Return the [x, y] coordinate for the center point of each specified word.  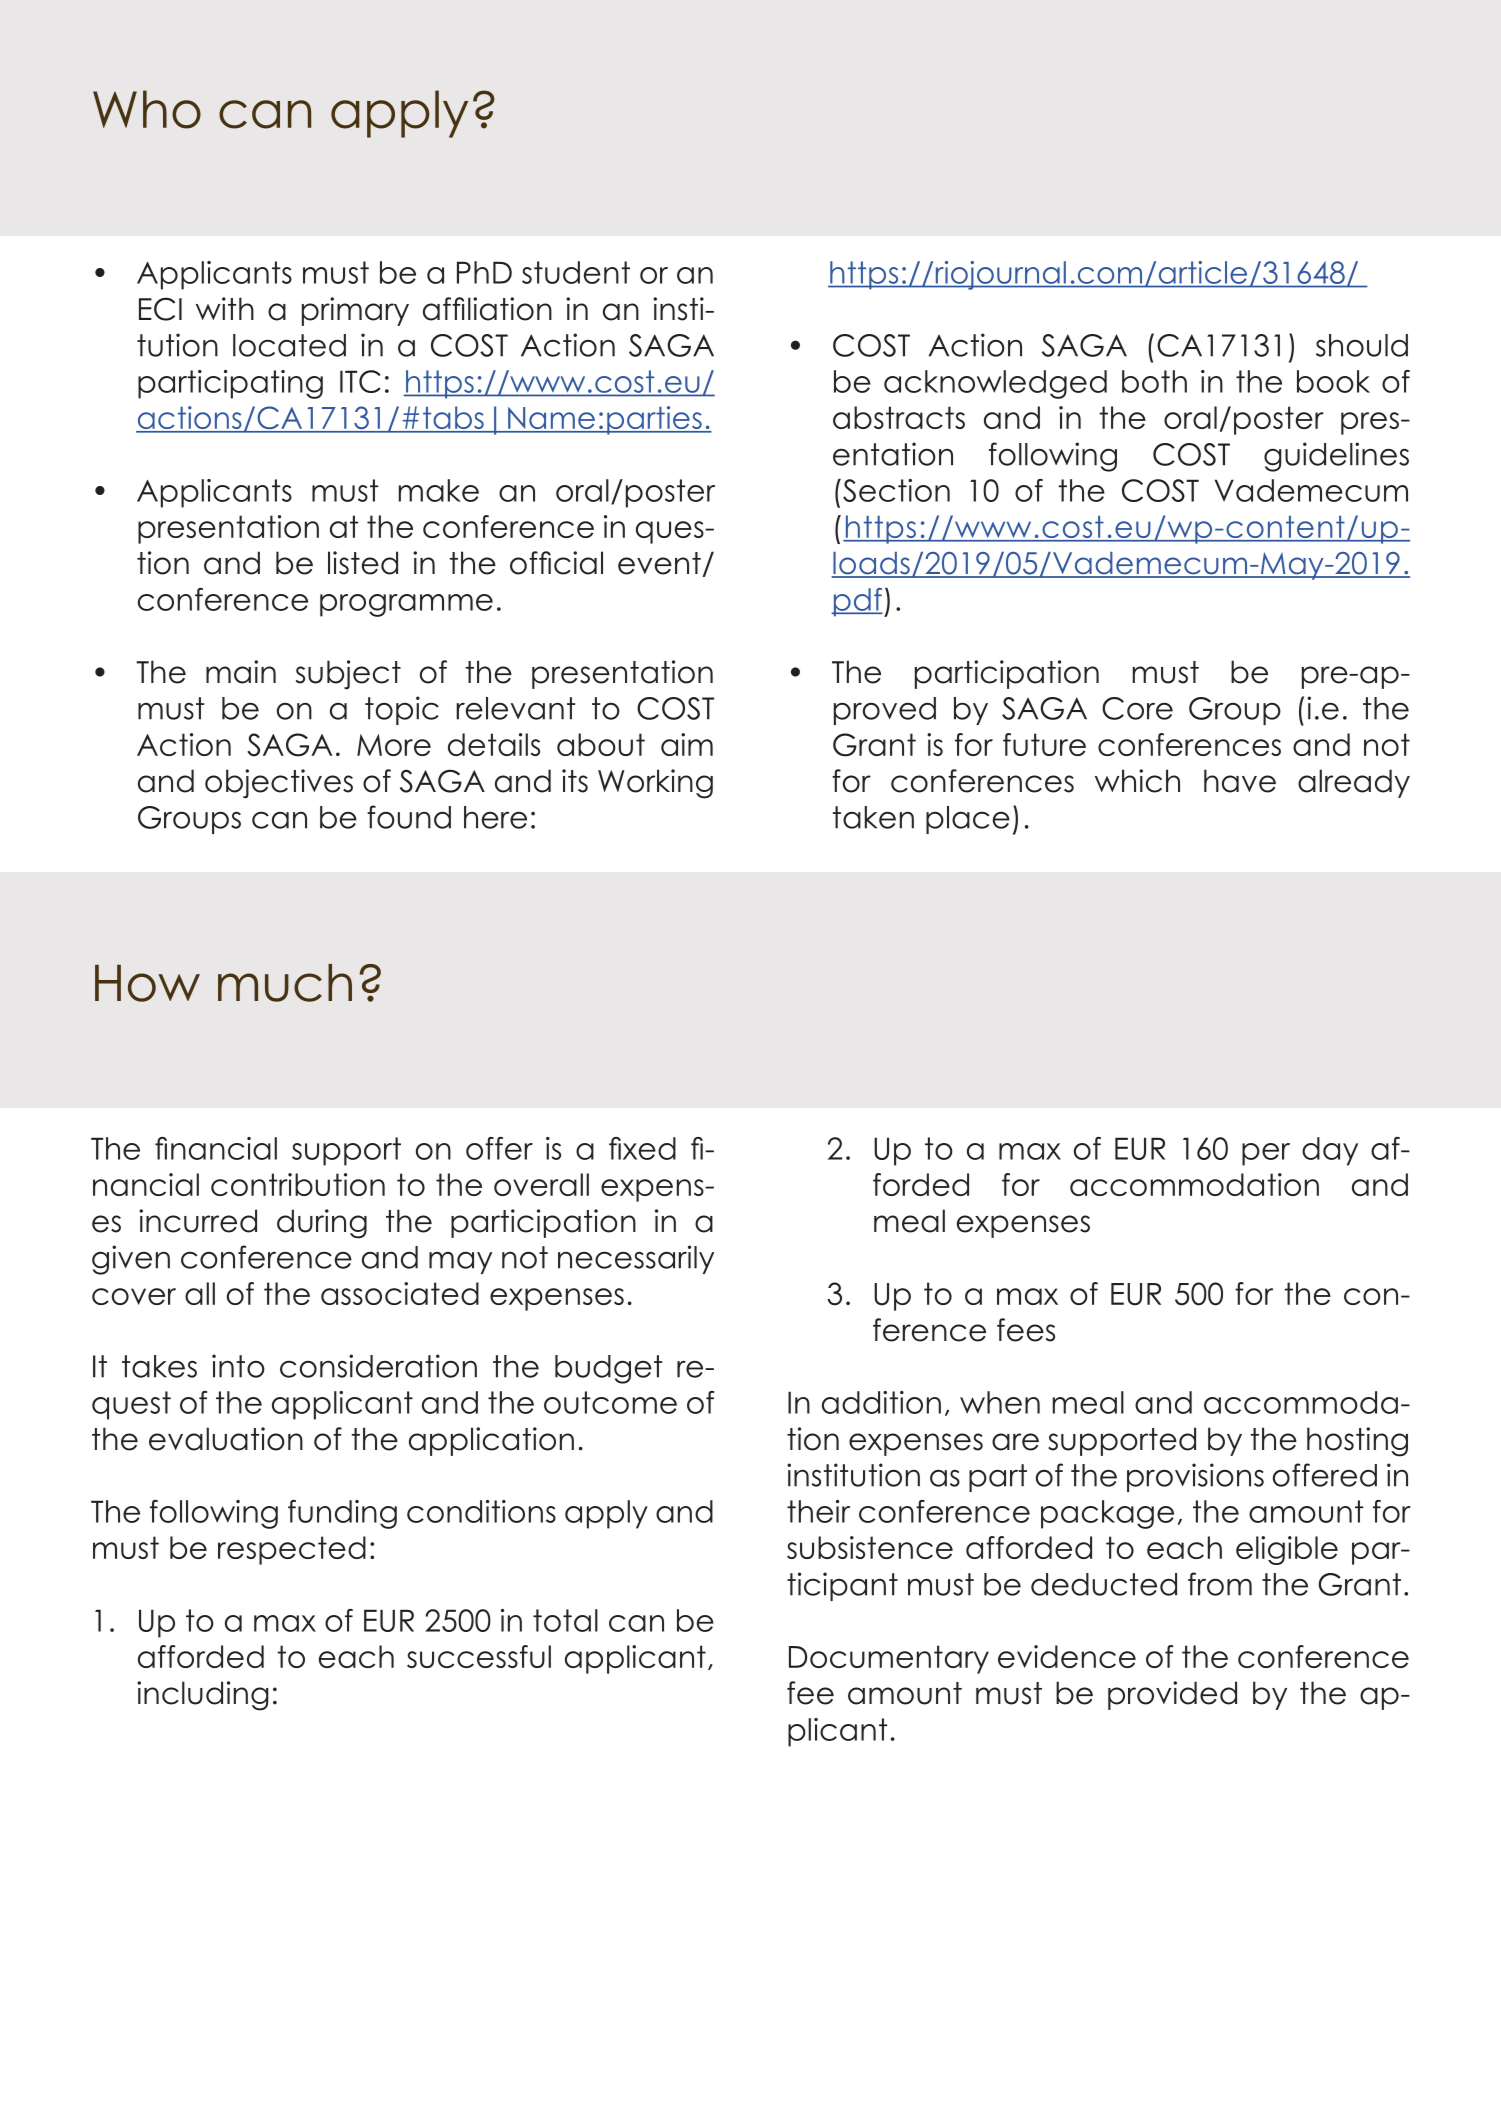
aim [687, 744]
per [1266, 1154]
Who [147, 109]
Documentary [889, 1659]
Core [1137, 708]
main [241, 672]
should [1362, 345]
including [203, 1696]
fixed [642, 1148]
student [576, 272]
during [322, 1224]
